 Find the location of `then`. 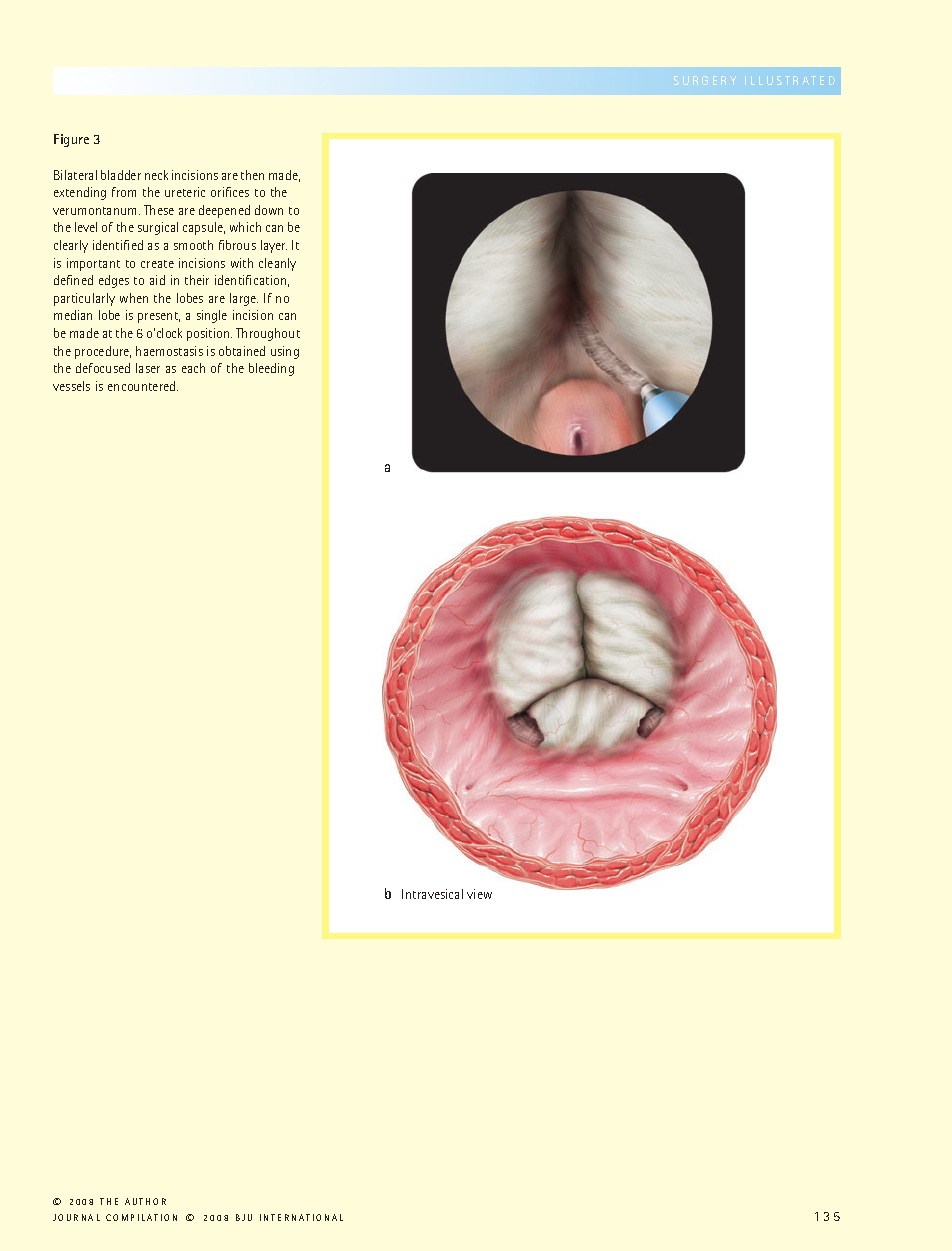

then is located at coordinates (252, 175).
